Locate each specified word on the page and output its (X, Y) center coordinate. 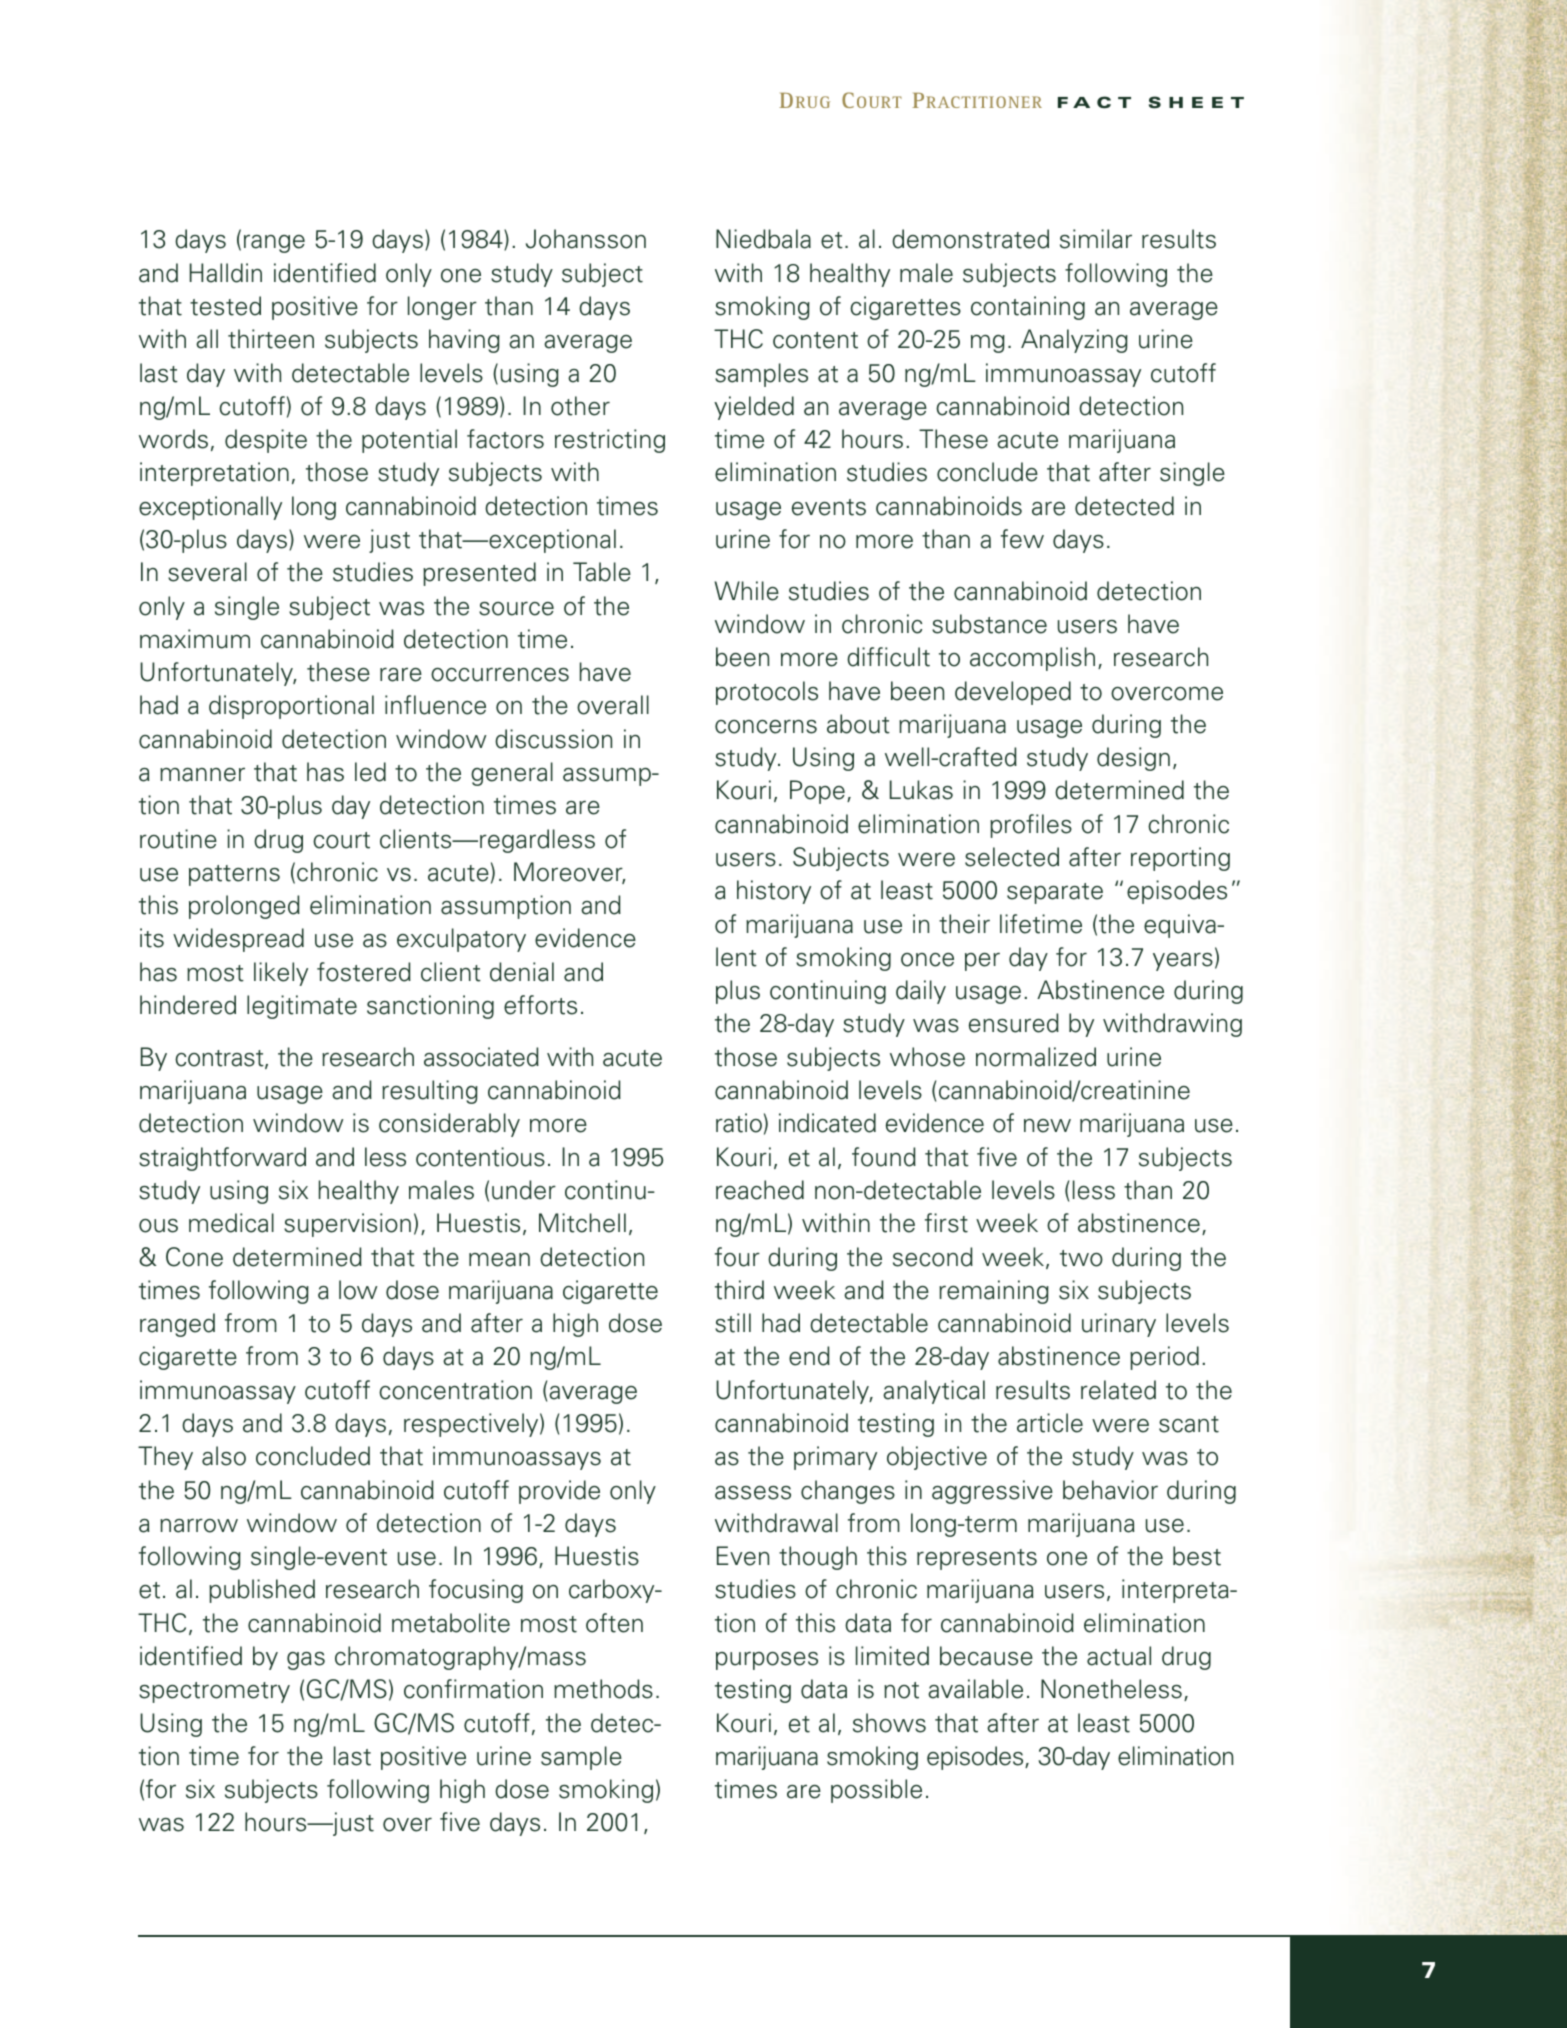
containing (1028, 308)
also (224, 1456)
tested (225, 306)
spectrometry (214, 1692)
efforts (540, 1005)
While (746, 591)
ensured (1014, 1023)
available (975, 1689)
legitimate (302, 1007)
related (1118, 1390)
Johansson (586, 239)
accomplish (1032, 659)
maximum (195, 639)
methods (603, 1689)
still (733, 1323)
